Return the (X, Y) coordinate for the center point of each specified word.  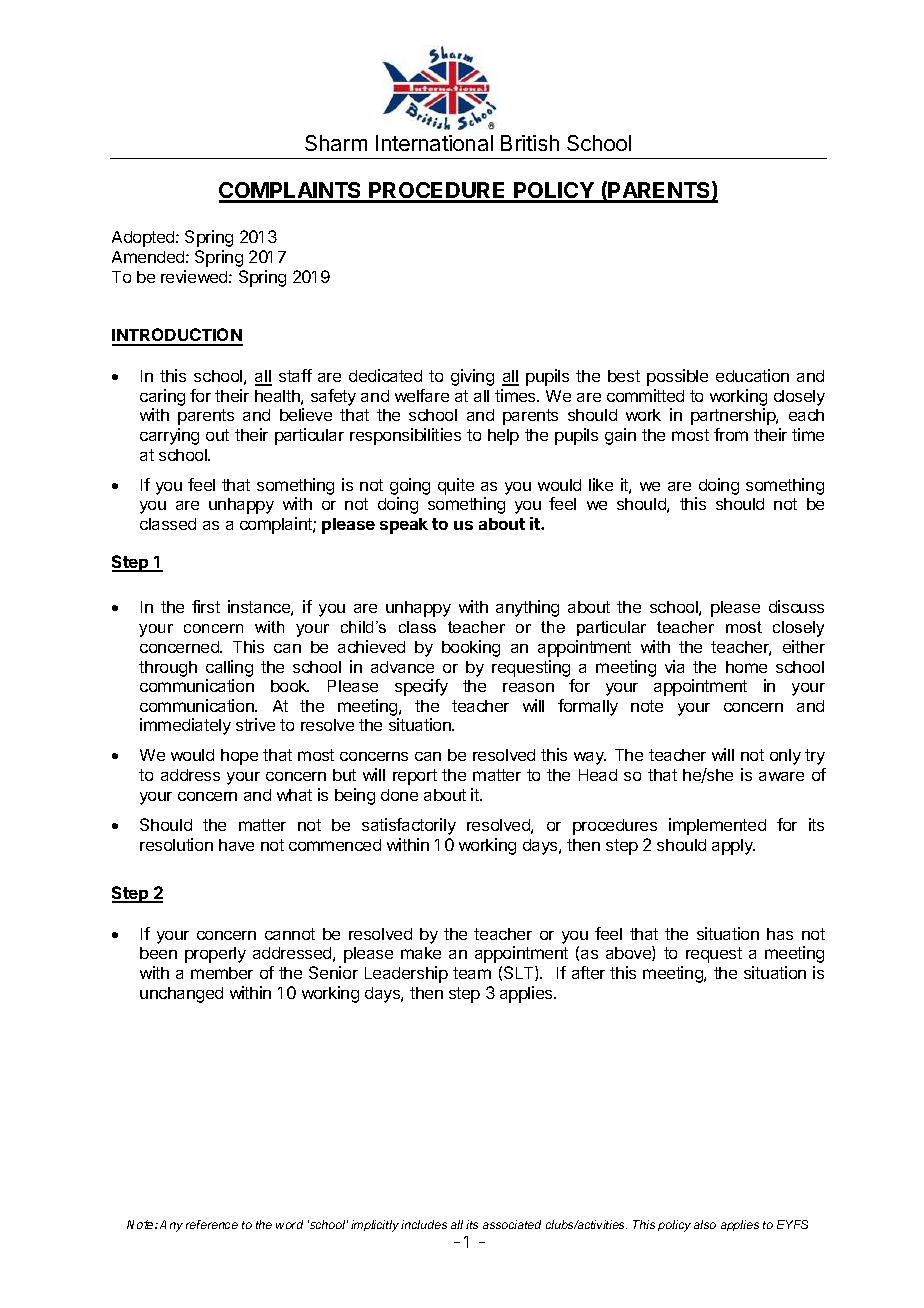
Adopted (144, 239)
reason (528, 687)
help (503, 437)
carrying (169, 436)
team (472, 973)
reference (212, 1224)
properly (215, 955)
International (434, 143)
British (530, 143)
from (731, 434)
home (746, 667)
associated (512, 1224)
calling (229, 668)
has (780, 934)
